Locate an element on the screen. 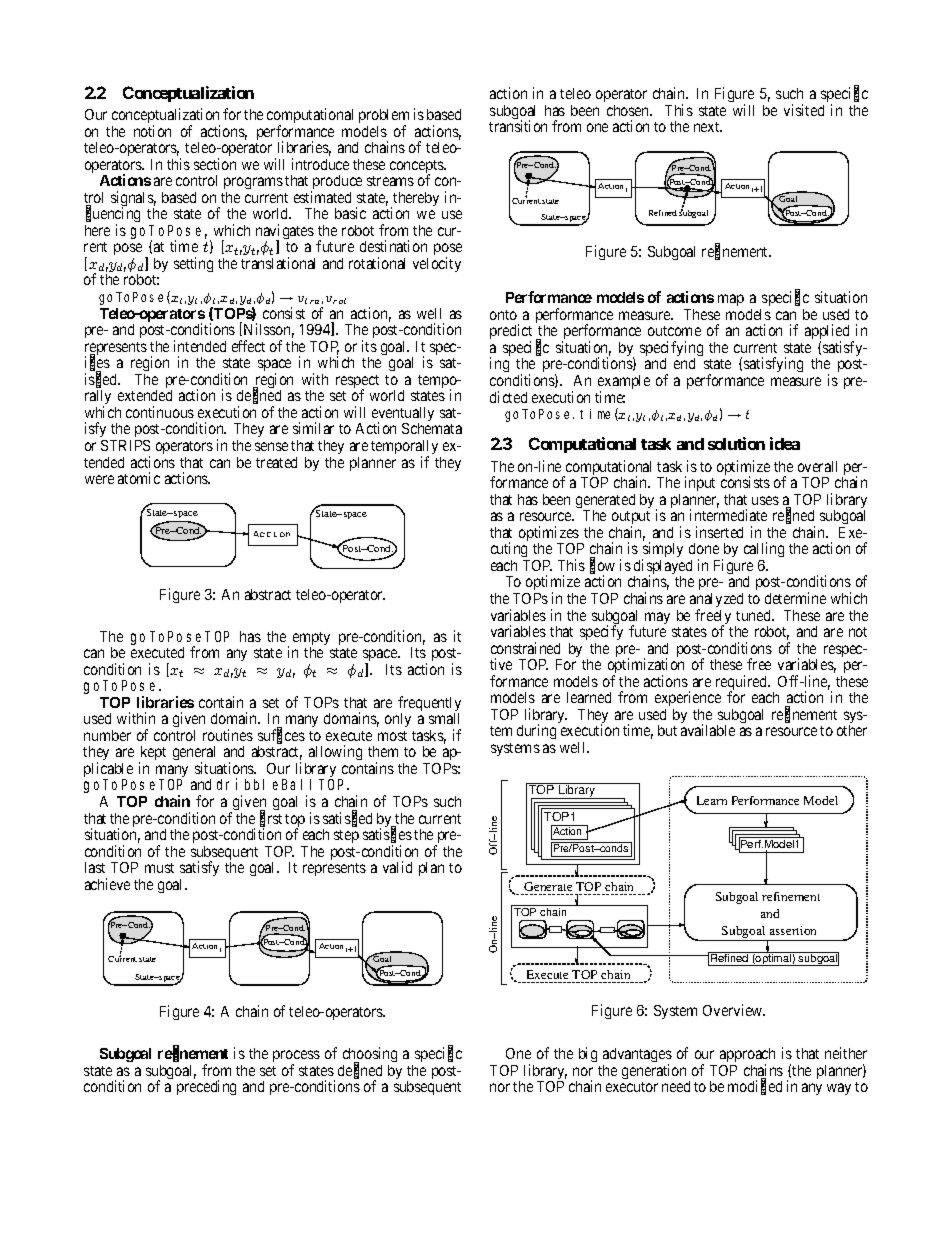  notion is located at coordinates (152, 131).
